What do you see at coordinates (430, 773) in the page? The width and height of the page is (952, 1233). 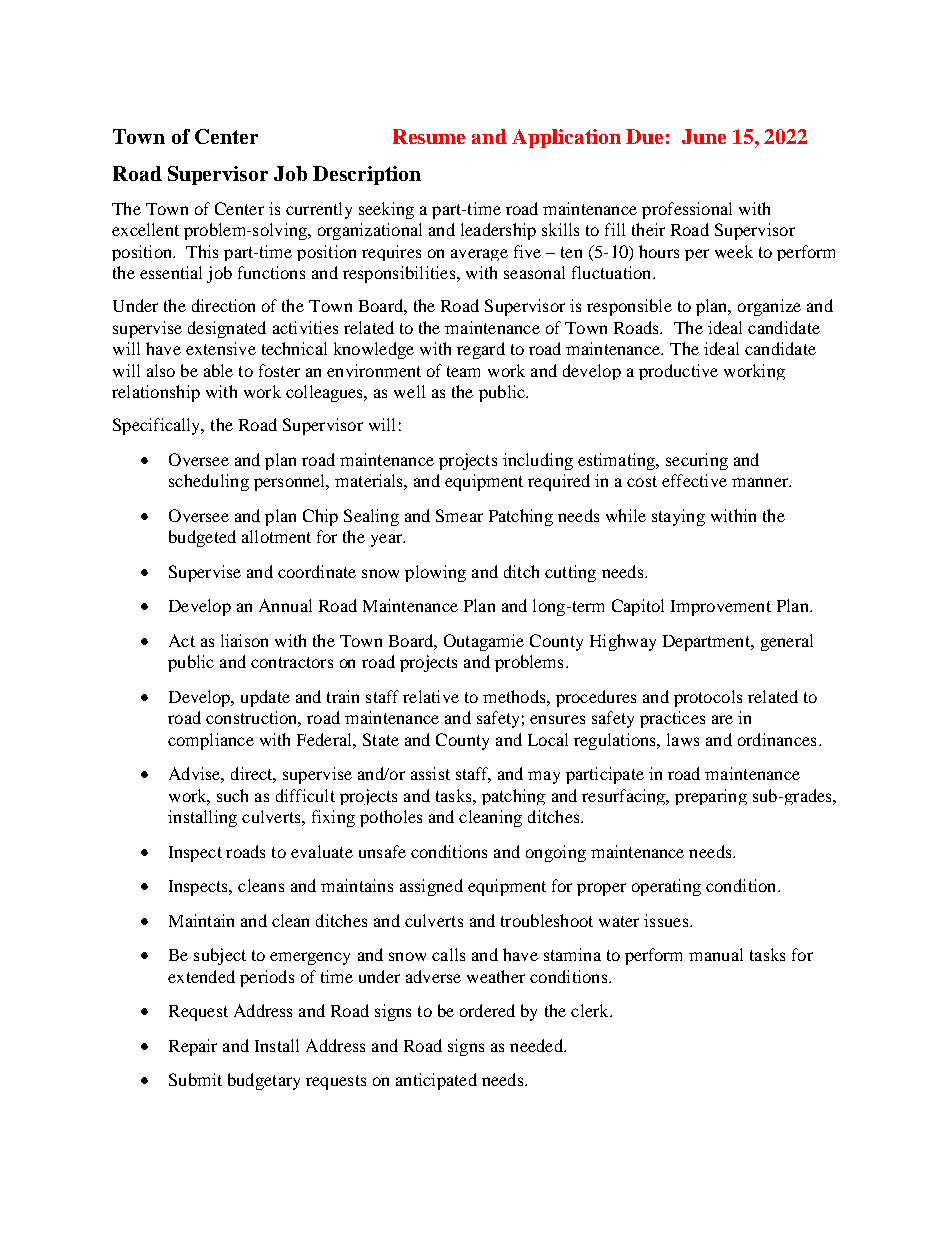 I see `assist` at bounding box center [430, 773].
